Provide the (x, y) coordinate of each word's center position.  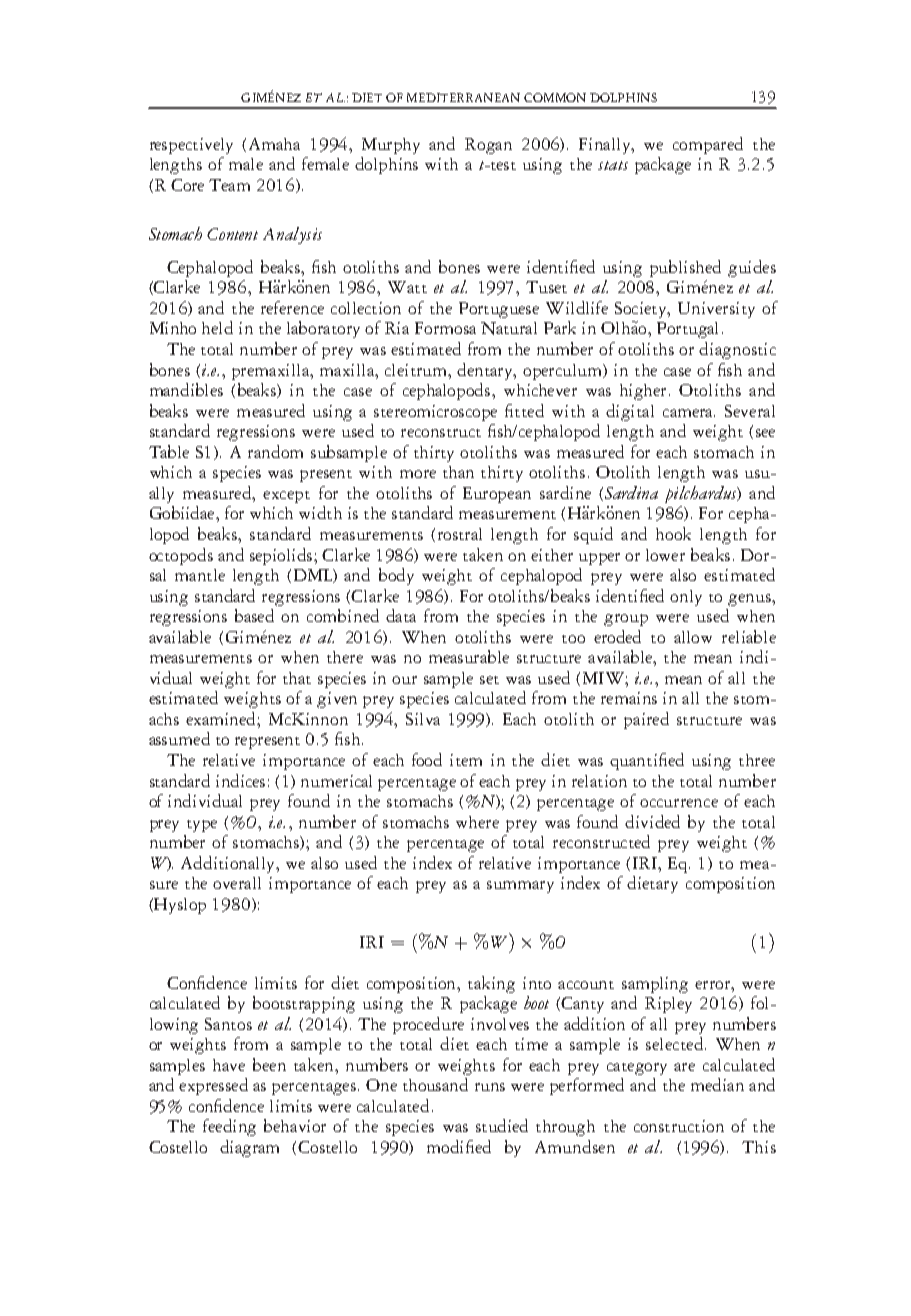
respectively (191, 146)
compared (708, 145)
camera (689, 413)
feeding (229, 1127)
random (275, 451)
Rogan (488, 146)
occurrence (679, 803)
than (458, 472)
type (202, 826)
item (466, 760)
